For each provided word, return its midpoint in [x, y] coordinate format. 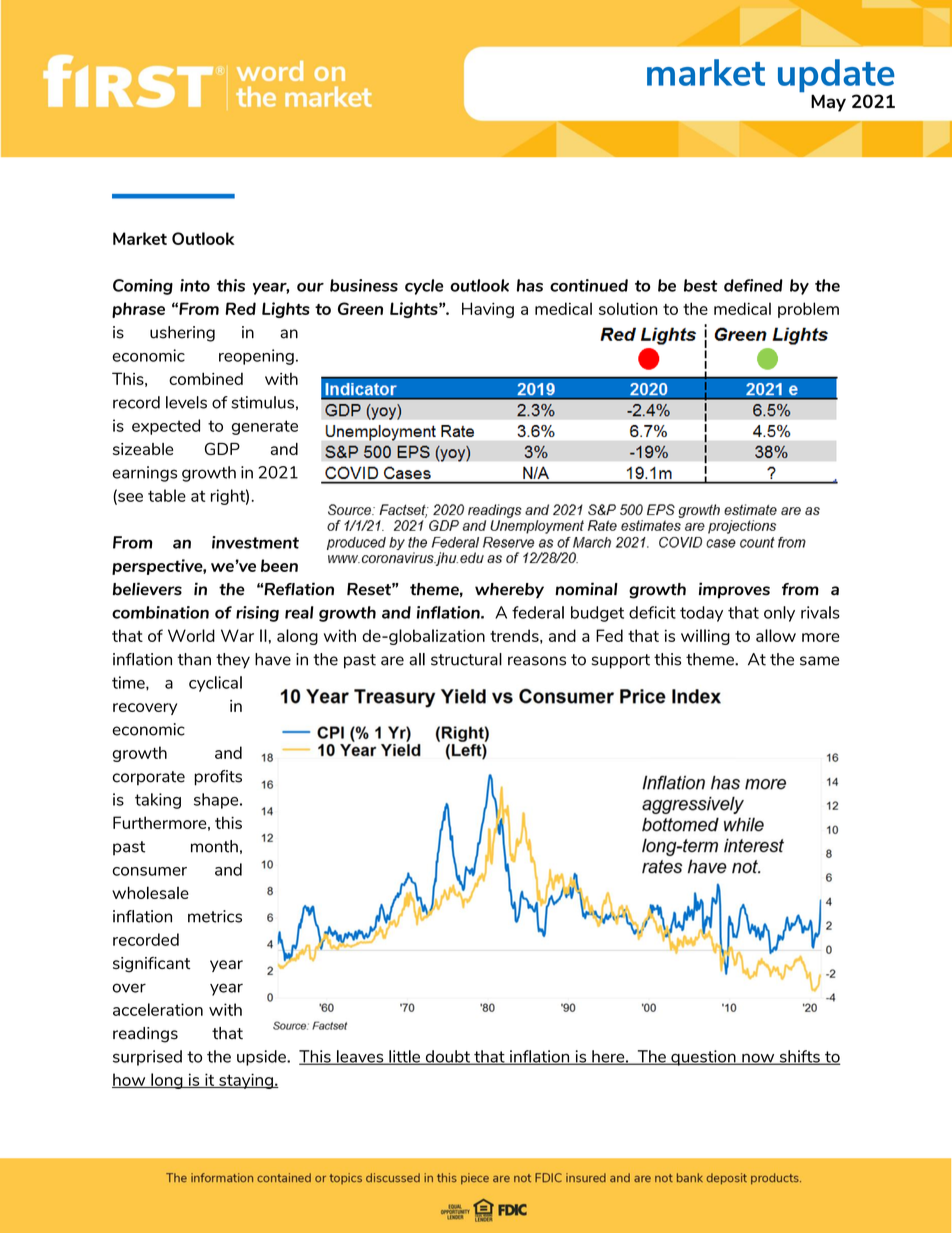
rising [257, 614]
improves [734, 590]
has [530, 285]
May [828, 103]
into [195, 285]
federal [538, 612]
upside [262, 1058]
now [758, 1059]
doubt [447, 1057]
